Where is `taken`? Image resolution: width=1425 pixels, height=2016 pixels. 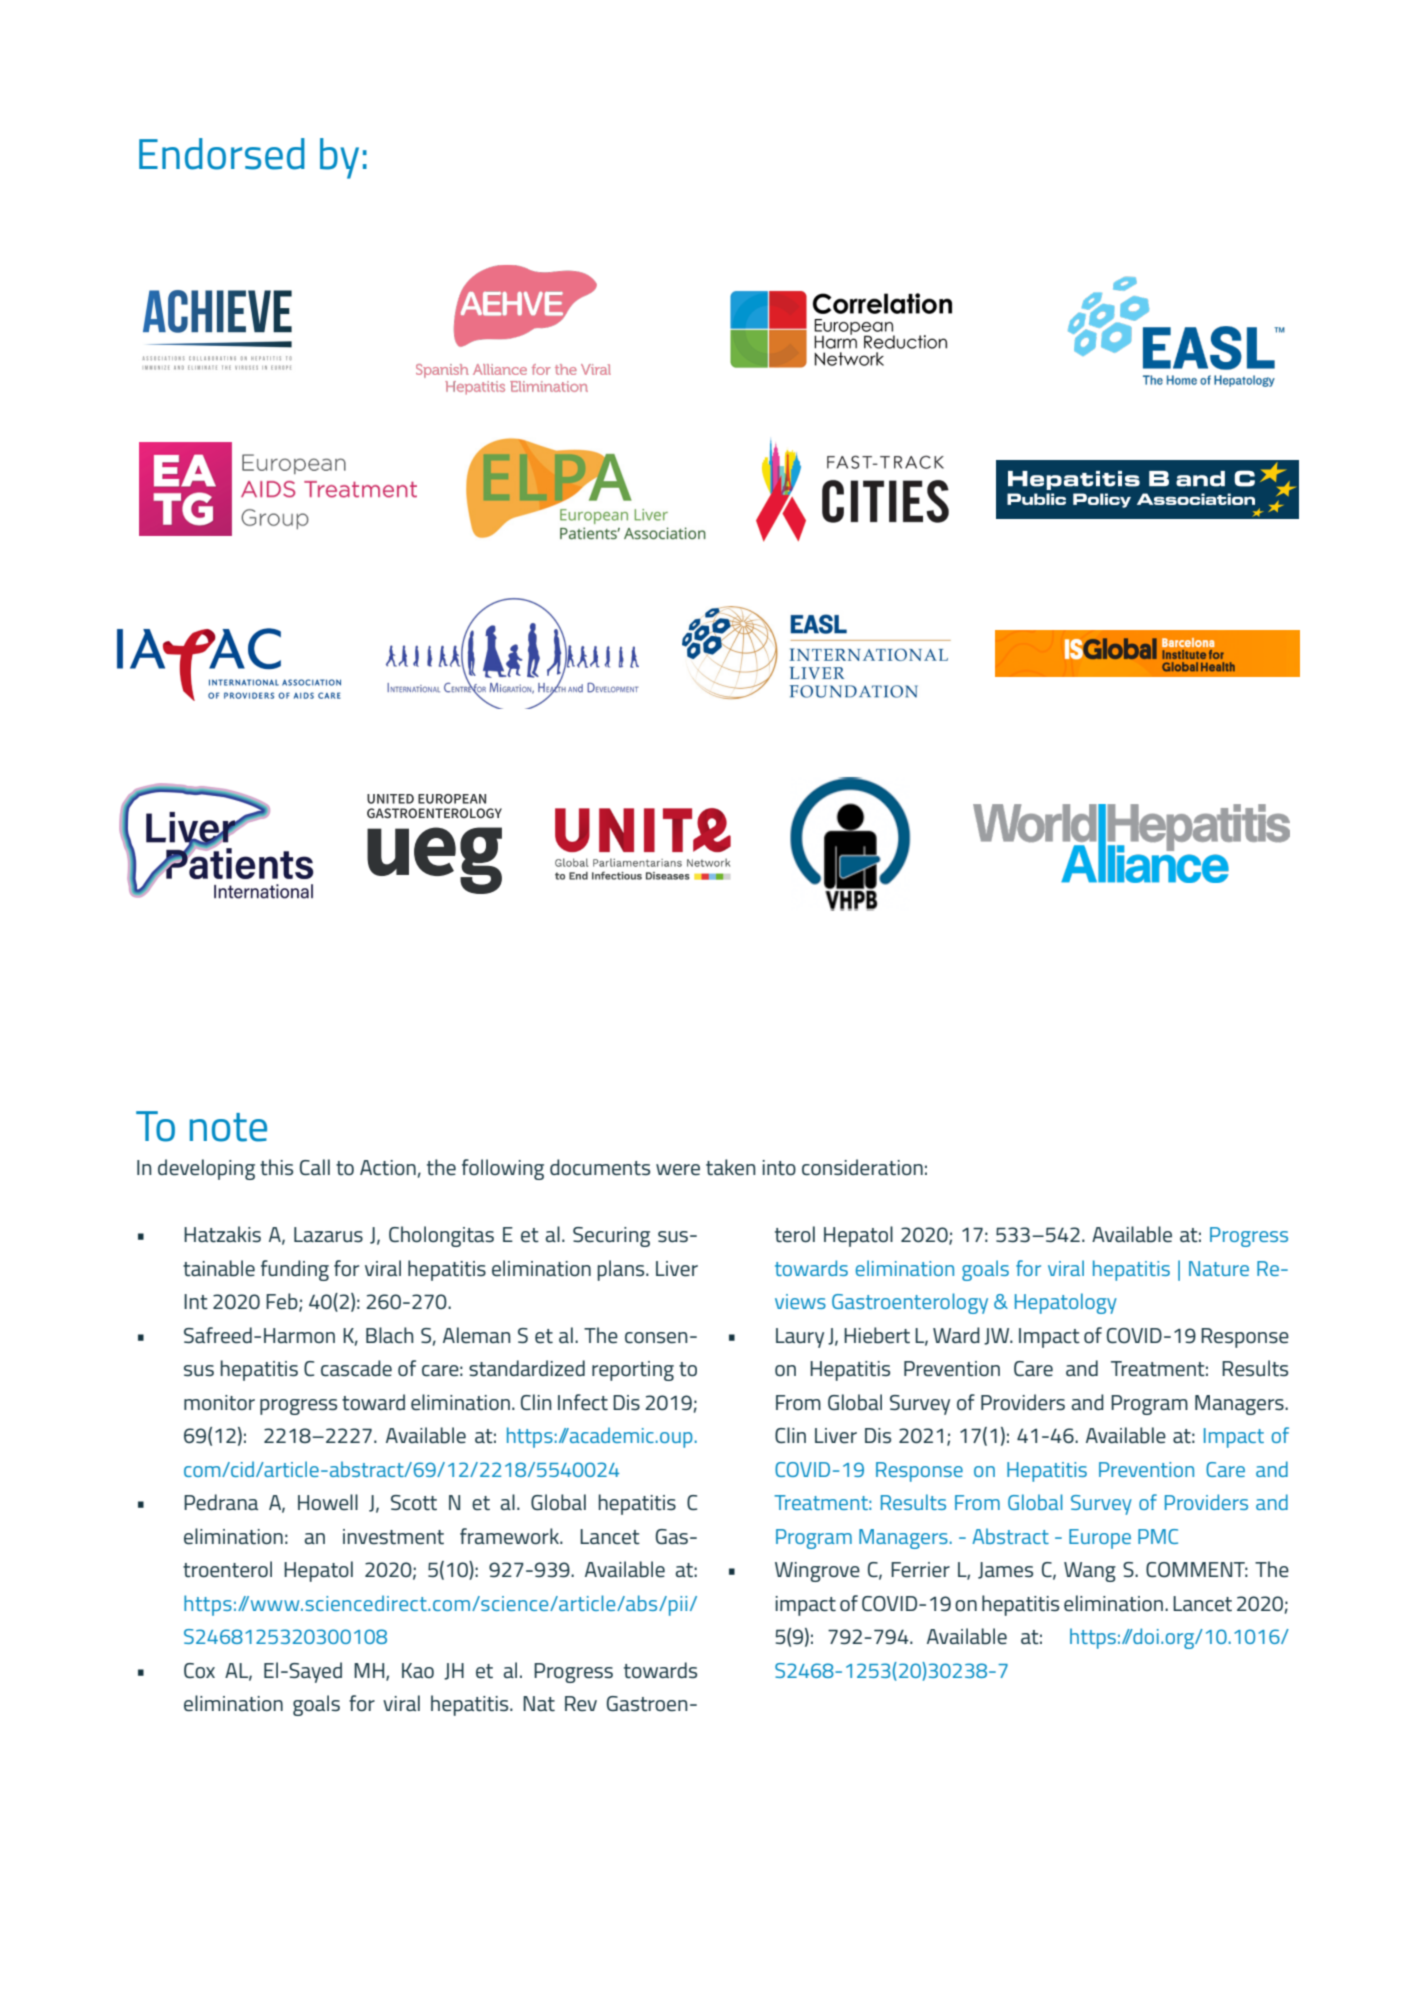
taken is located at coordinates (731, 1167).
